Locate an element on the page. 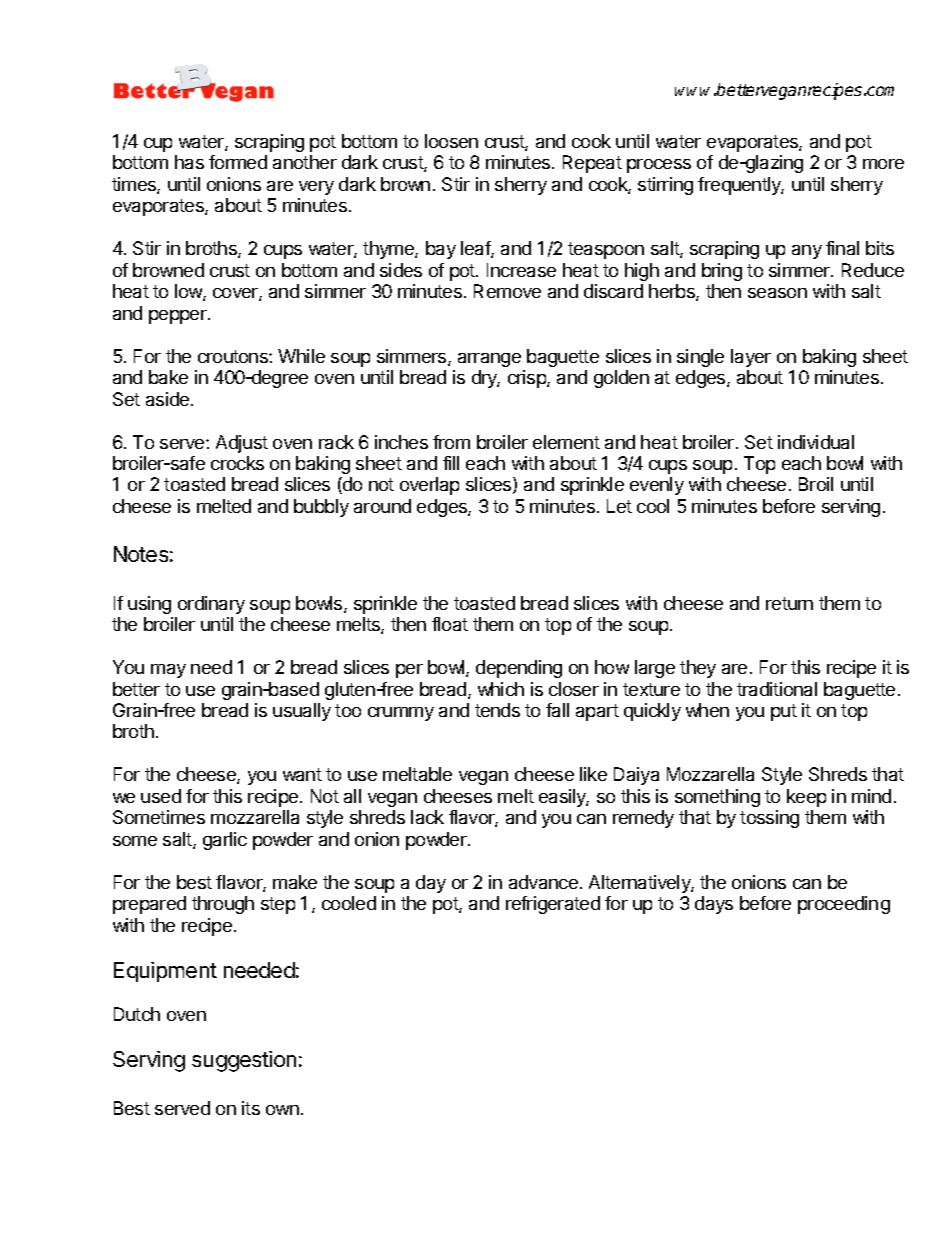 This image has height=1233, width=952. formed is located at coordinates (238, 162).
